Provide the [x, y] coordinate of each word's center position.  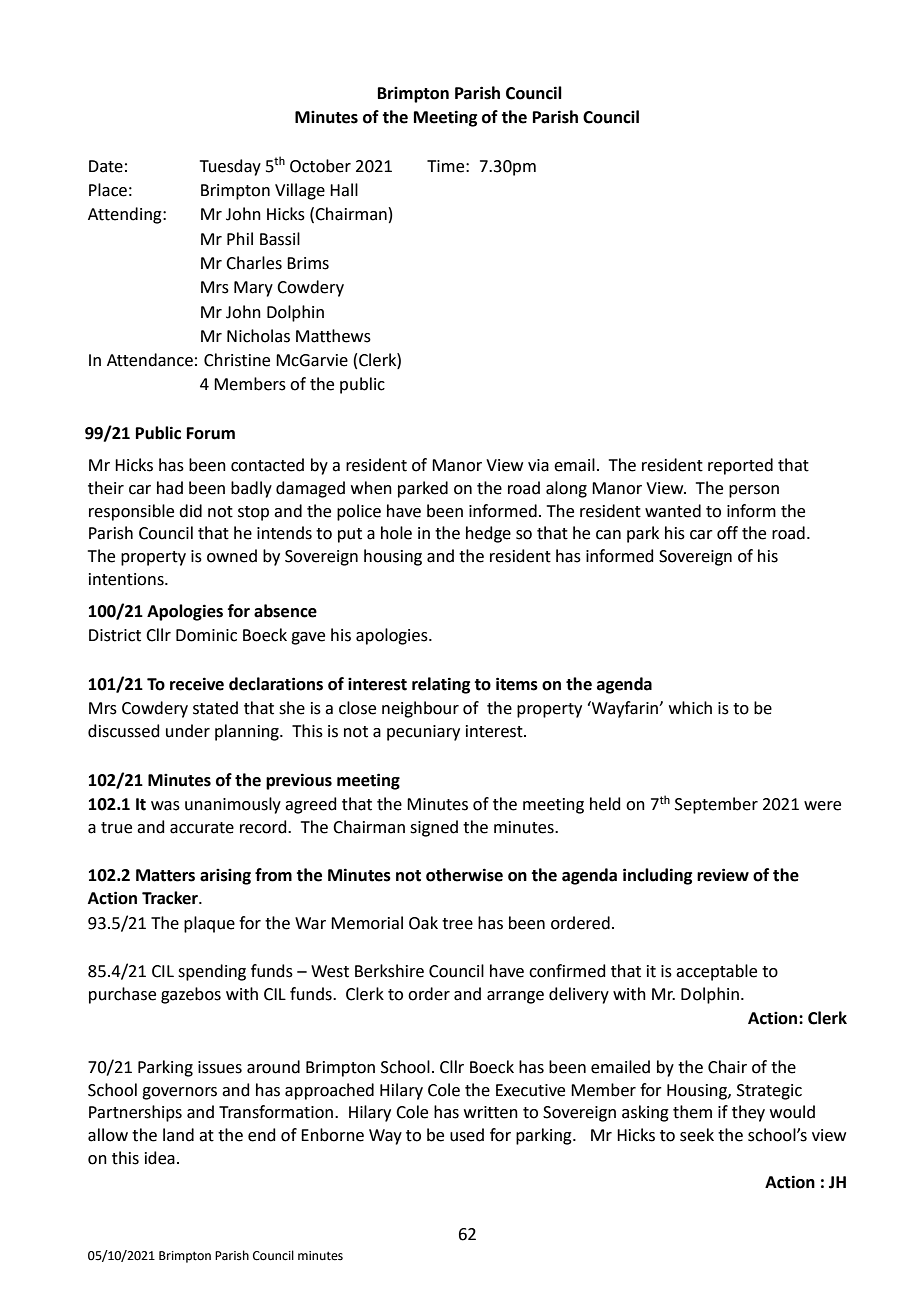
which [690, 708]
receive [197, 684]
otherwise [464, 875]
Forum [211, 433]
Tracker [171, 898]
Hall [344, 190]
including [657, 876]
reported [740, 466]
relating [441, 685]
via [538, 465]
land [178, 1135]
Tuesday [230, 167]
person [754, 491]
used [467, 1135]
